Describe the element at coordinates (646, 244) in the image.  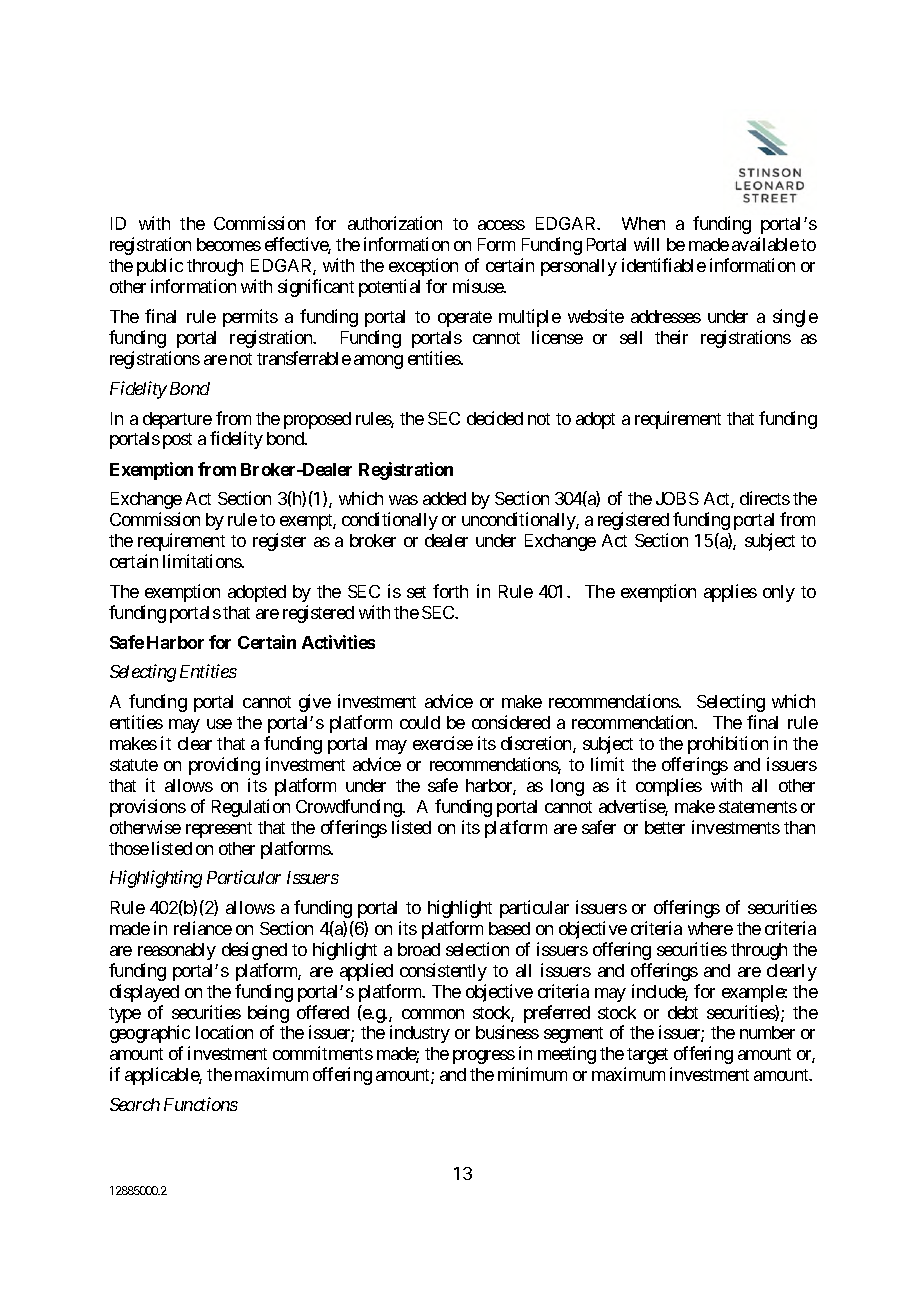
I see `will` at that location.
